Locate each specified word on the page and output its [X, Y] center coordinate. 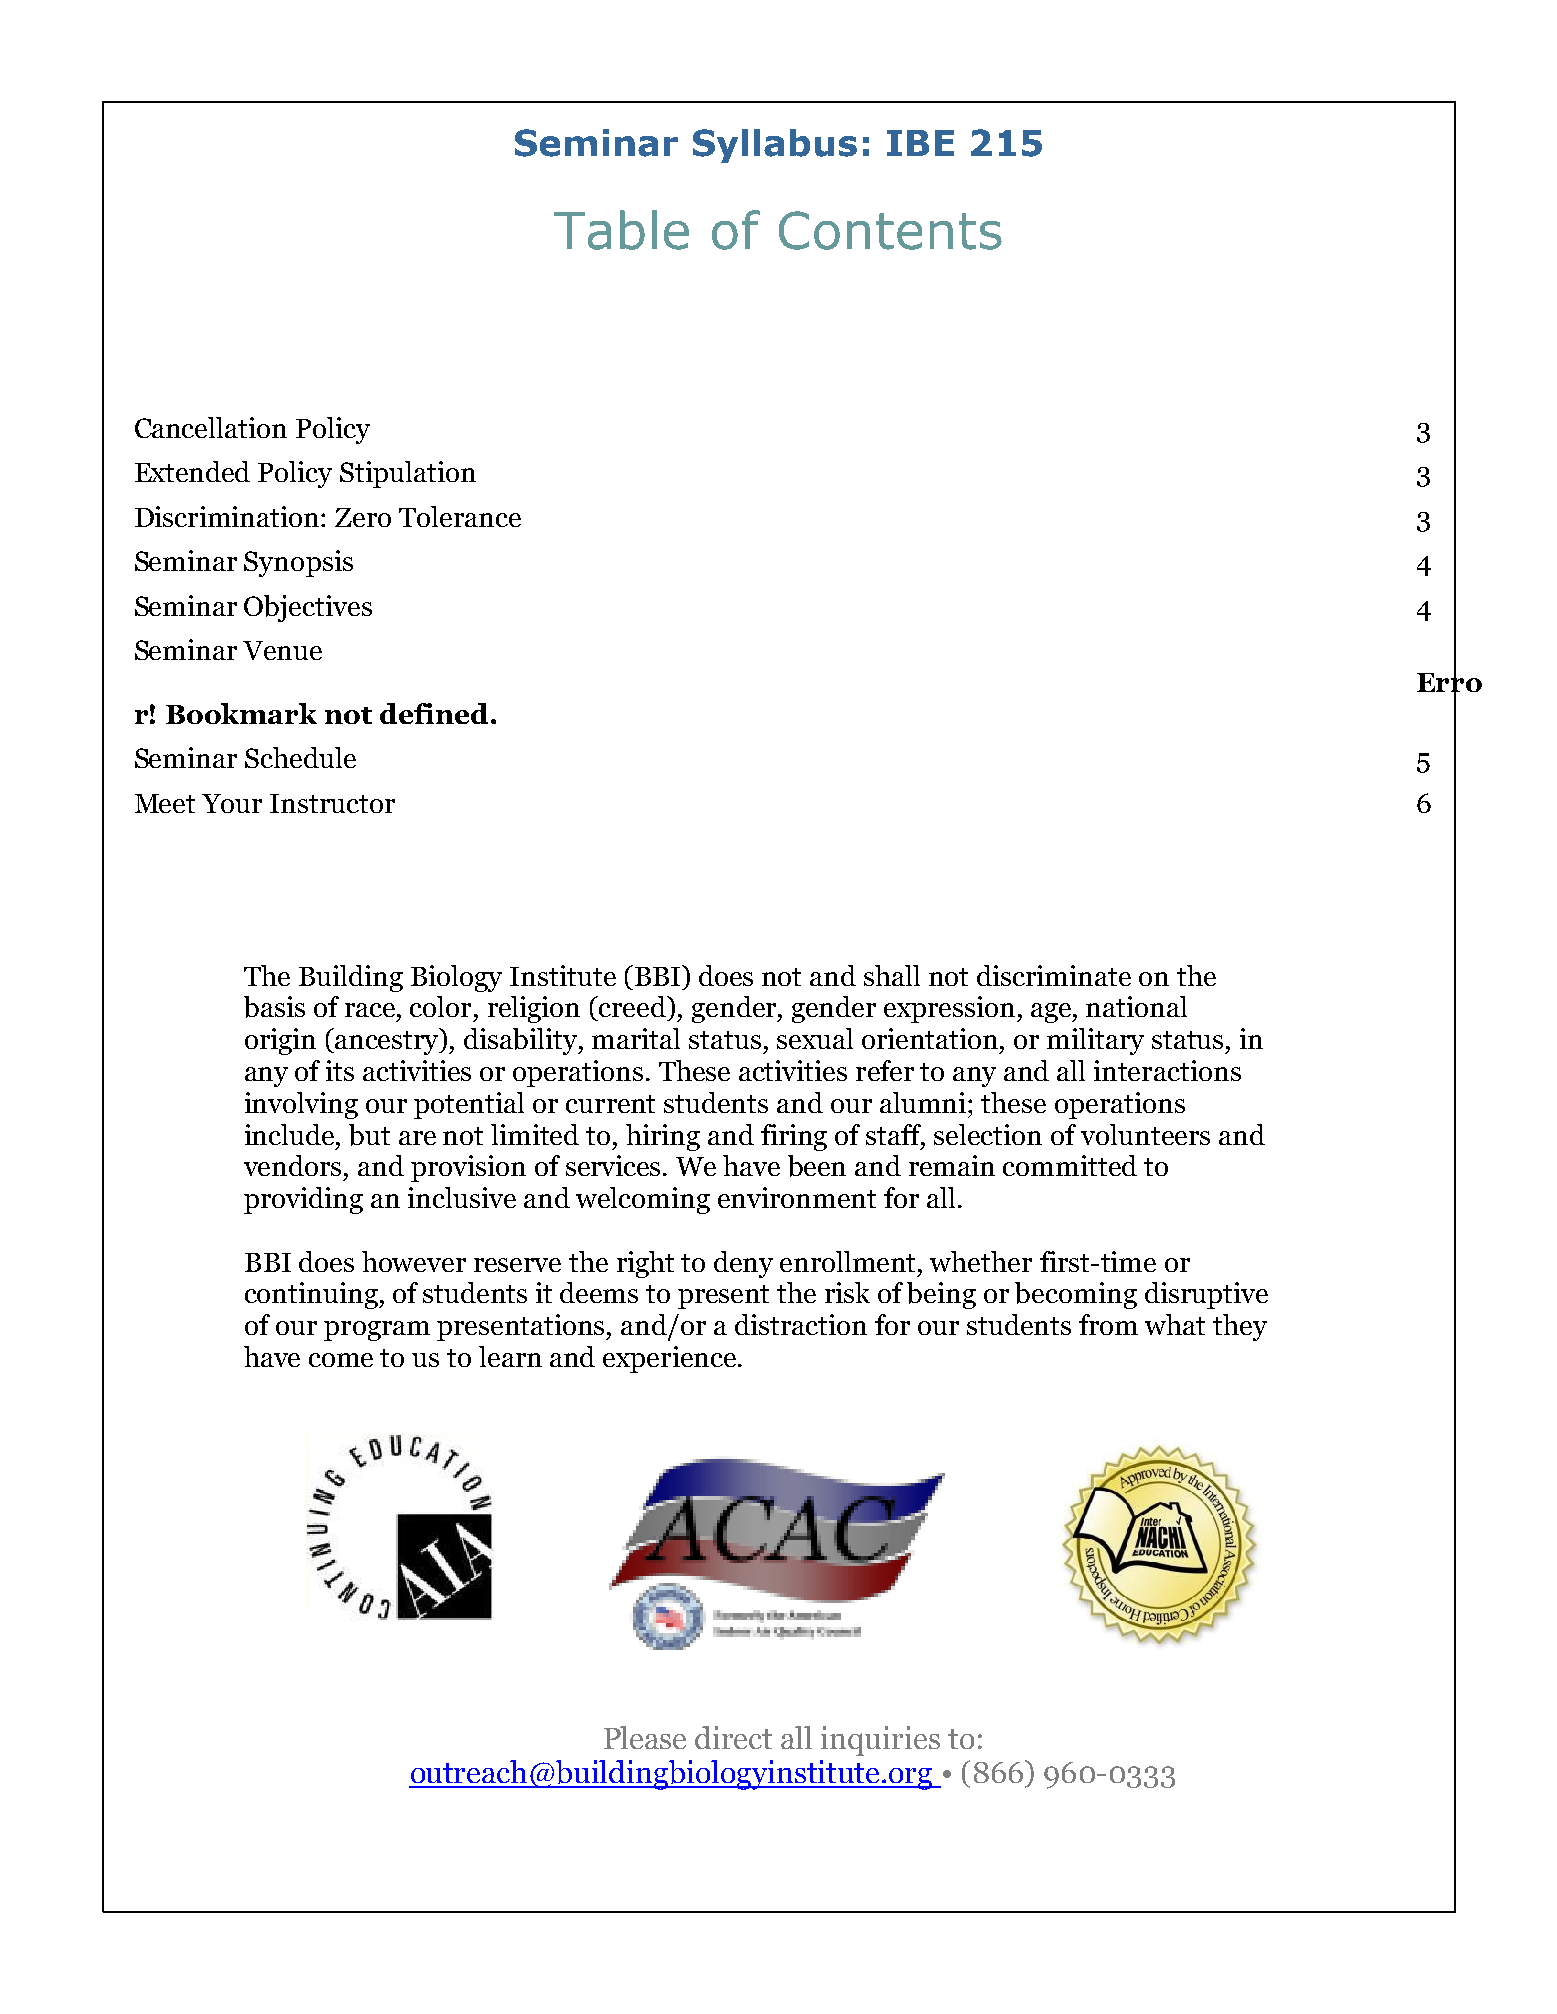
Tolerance [460, 516]
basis [274, 1007]
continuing [312, 1295]
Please [645, 1737]
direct [733, 1737]
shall [892, 975]
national [1136, 1006]
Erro [1449, 682]
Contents [890, 230]
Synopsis [298, 563]
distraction [801, 1324]
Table [621, 230]
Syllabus [775, 146]
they [1240, 1327]
